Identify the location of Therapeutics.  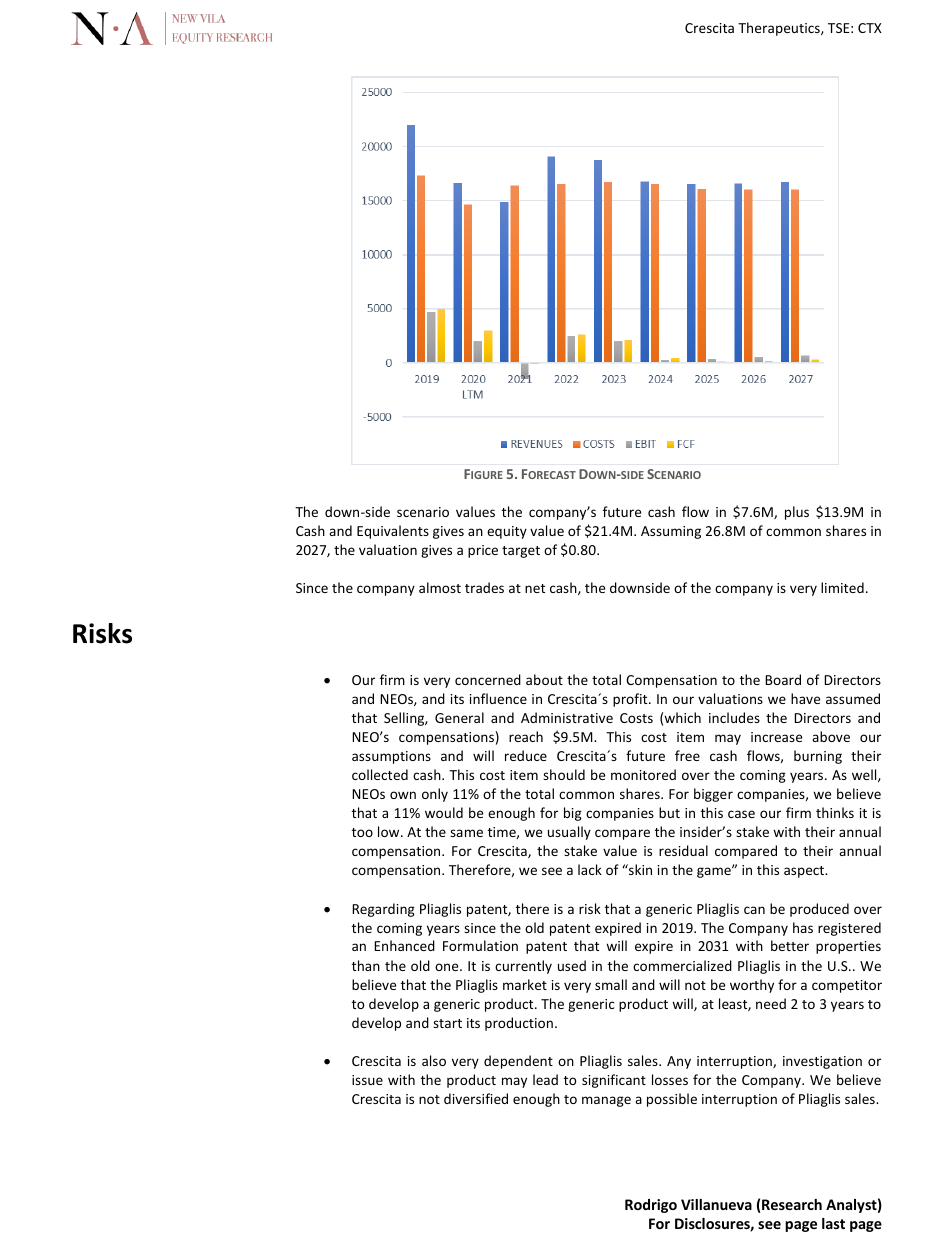
(780, 29).
